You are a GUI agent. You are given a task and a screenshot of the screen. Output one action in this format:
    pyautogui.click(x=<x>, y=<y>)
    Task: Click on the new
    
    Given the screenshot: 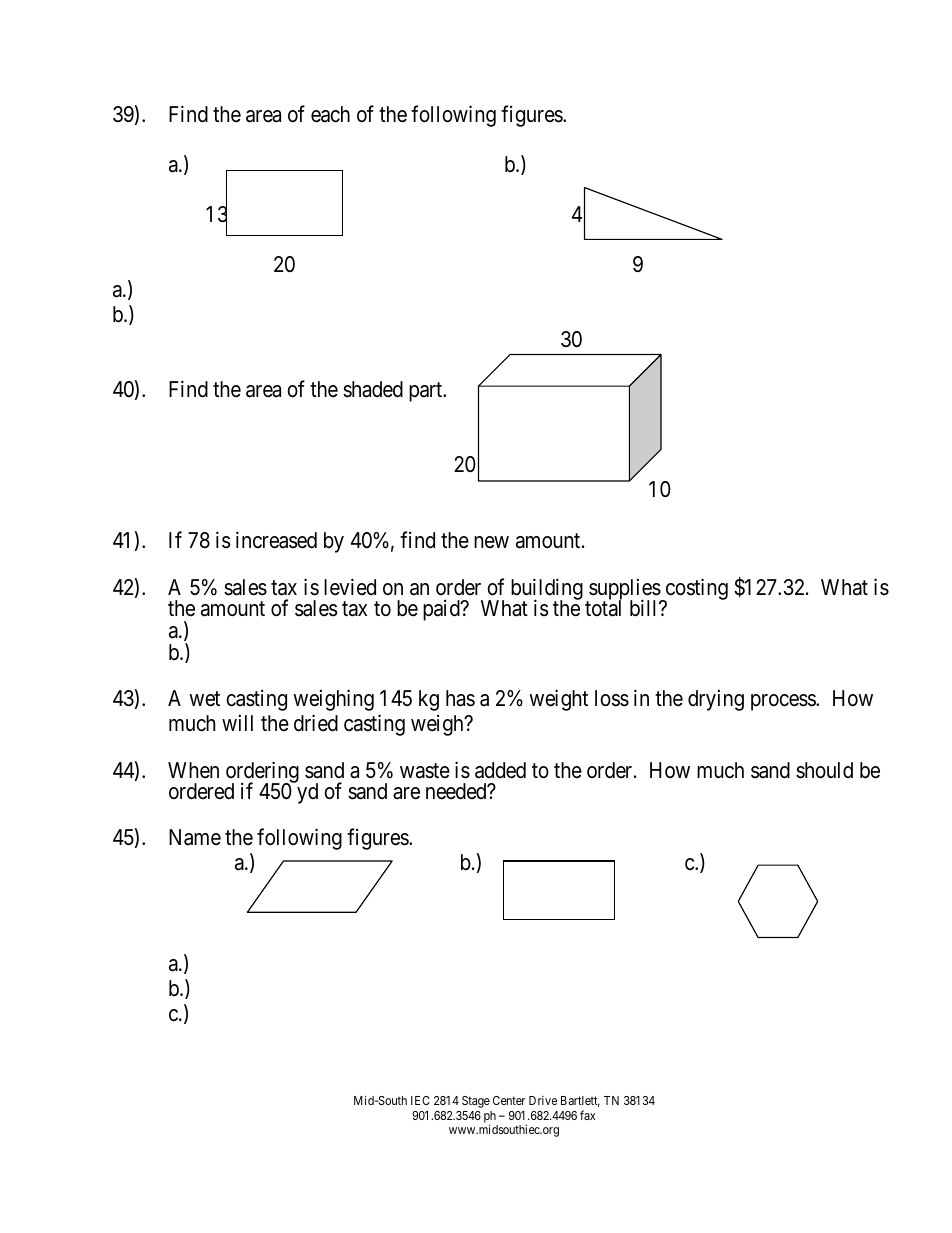 What is the action you would take?
    pyautogui.click(x=491, y=542)
